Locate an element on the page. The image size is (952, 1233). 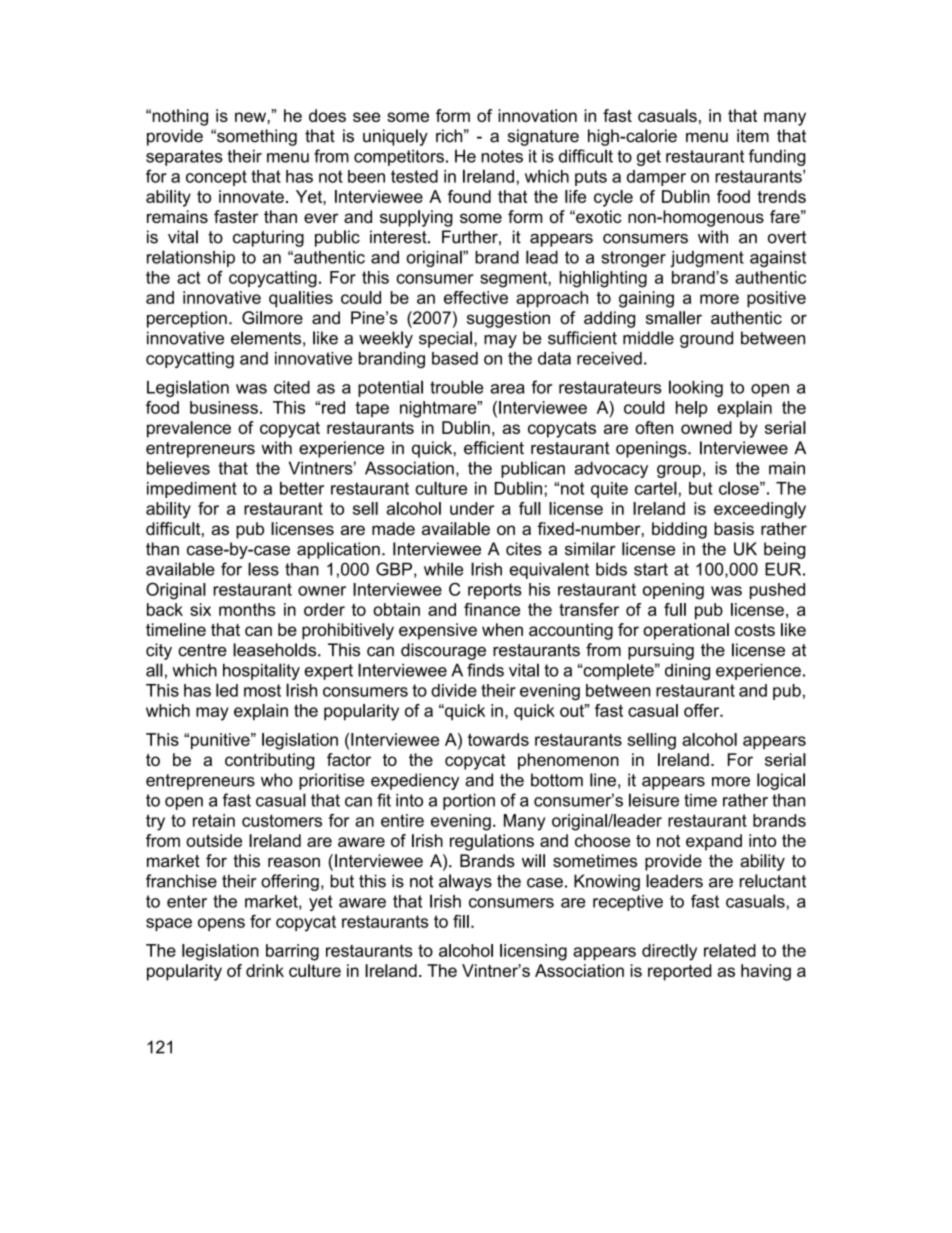
business is located at coordinates (224, 407).
